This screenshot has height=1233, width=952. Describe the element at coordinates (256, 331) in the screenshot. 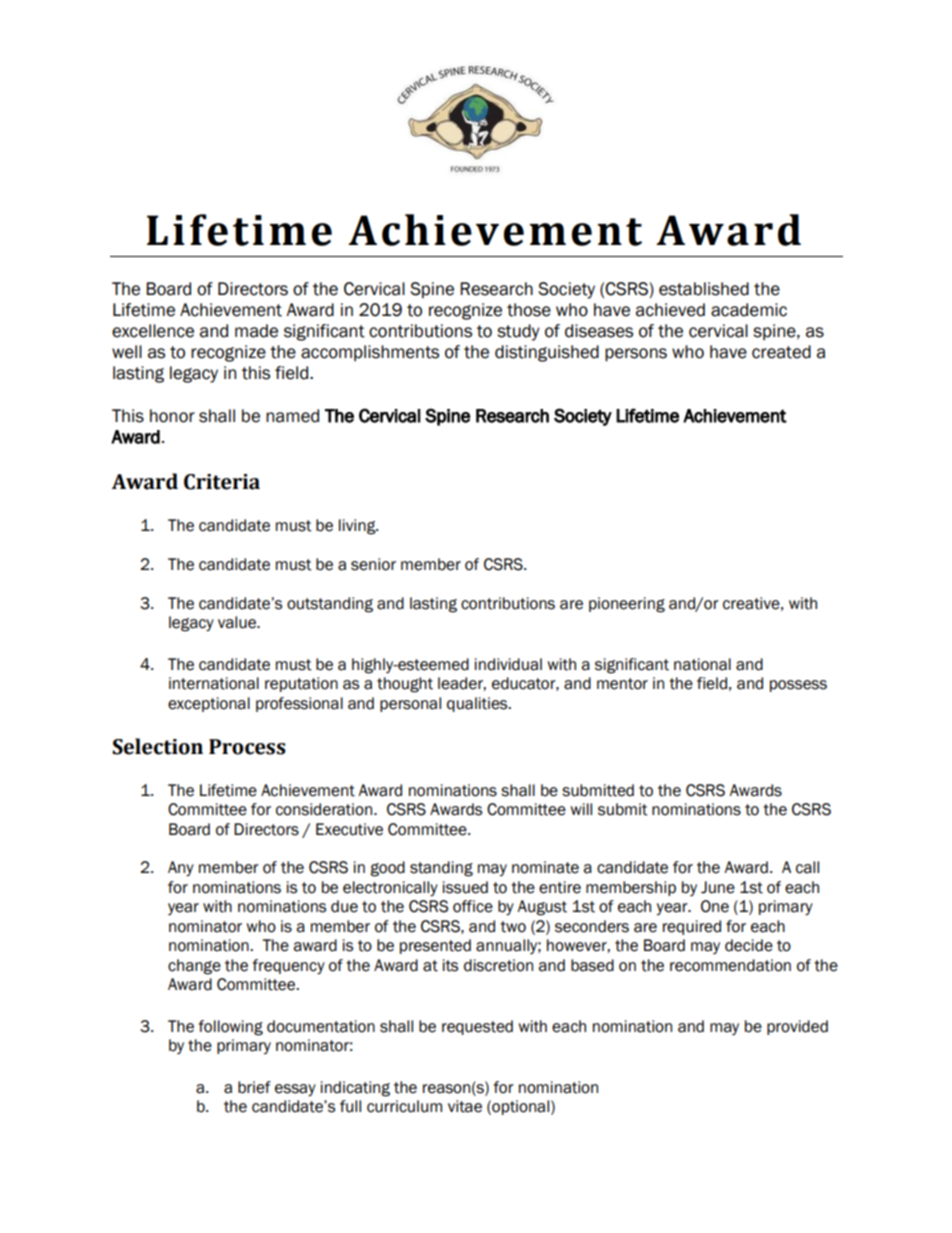

I see `made` at that location.
